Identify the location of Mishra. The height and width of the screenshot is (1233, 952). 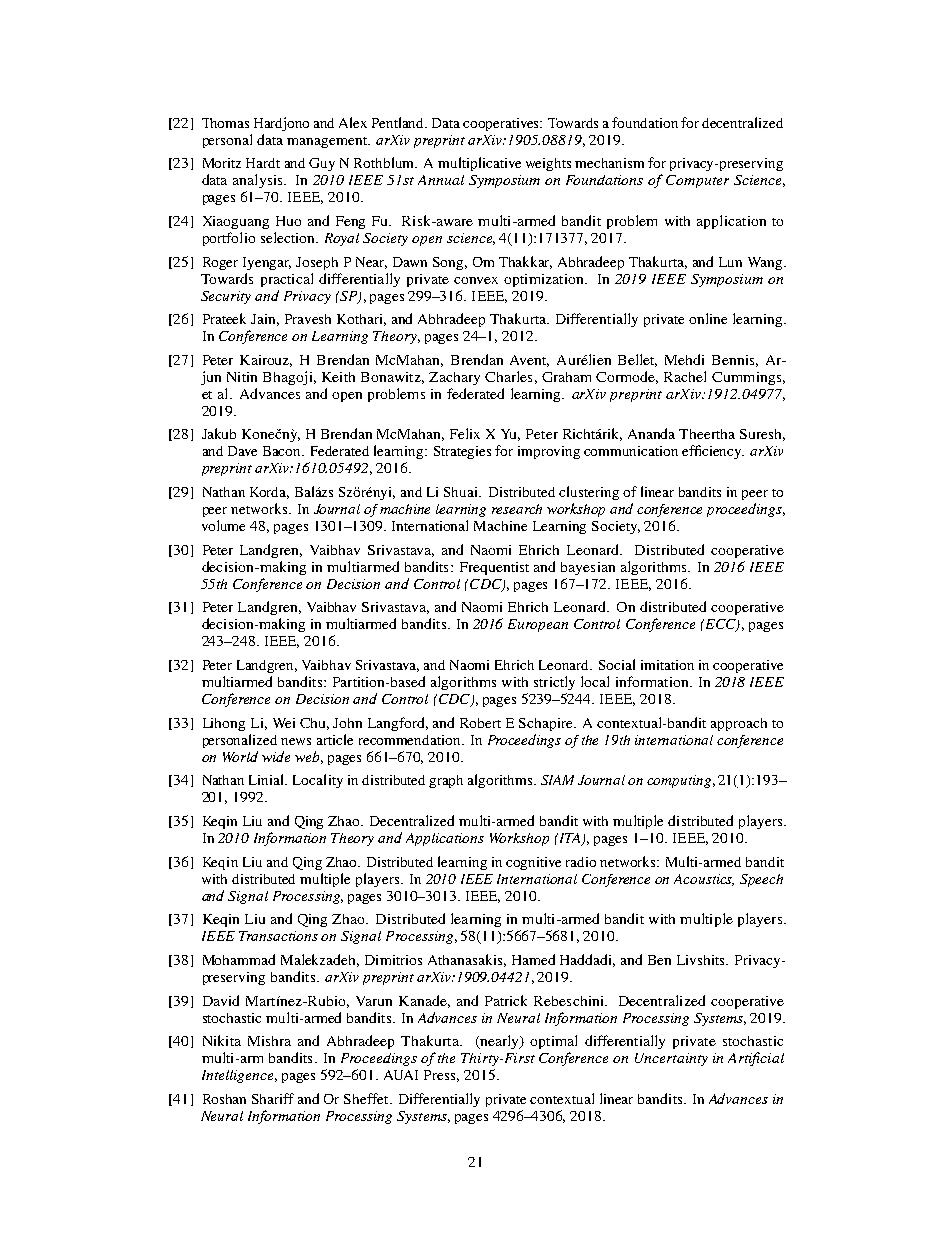
(269, 1041).
